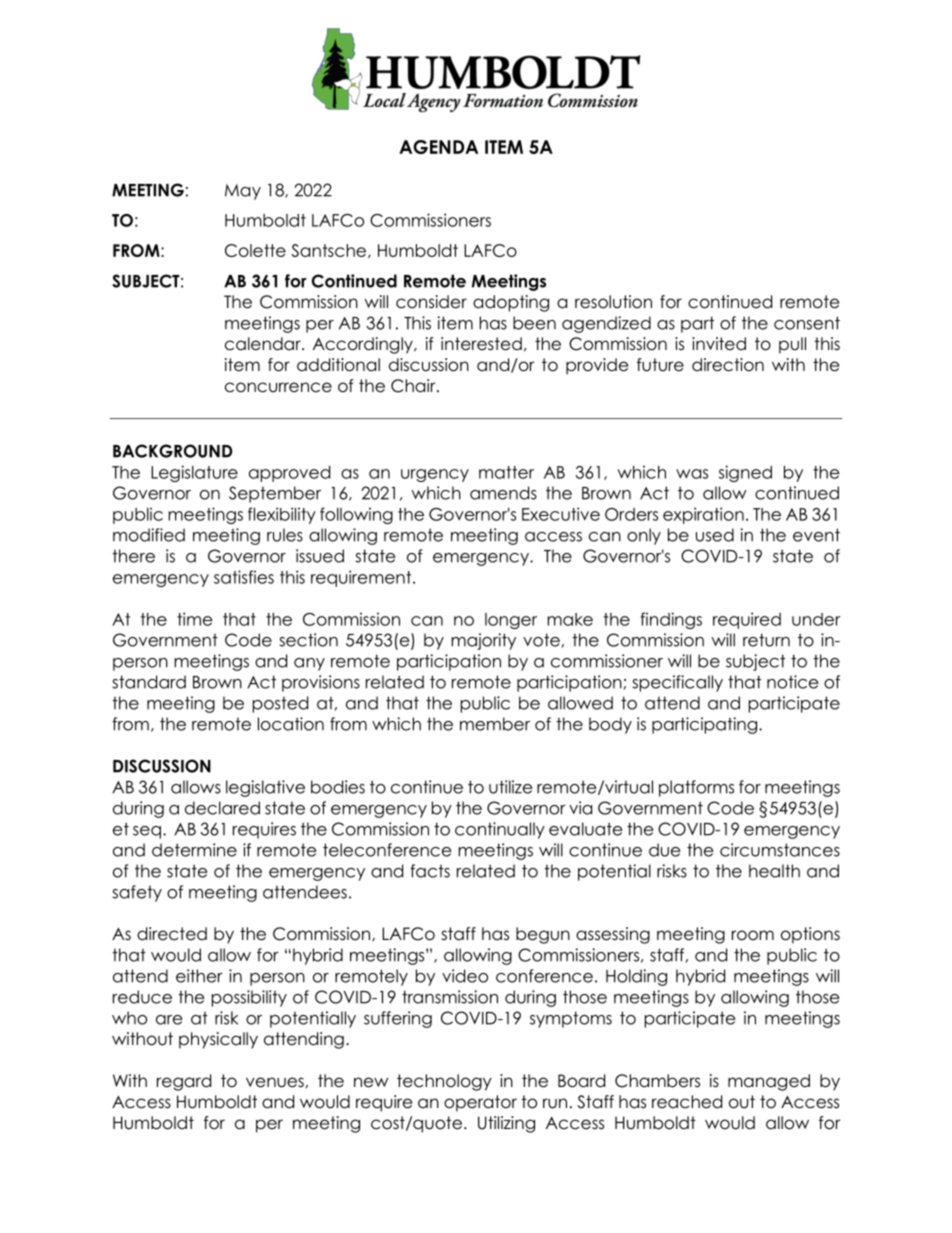  What do you see at coordinates (483, 641) in the screenshot?
I see `majority` at bounding box center [483, 641].
